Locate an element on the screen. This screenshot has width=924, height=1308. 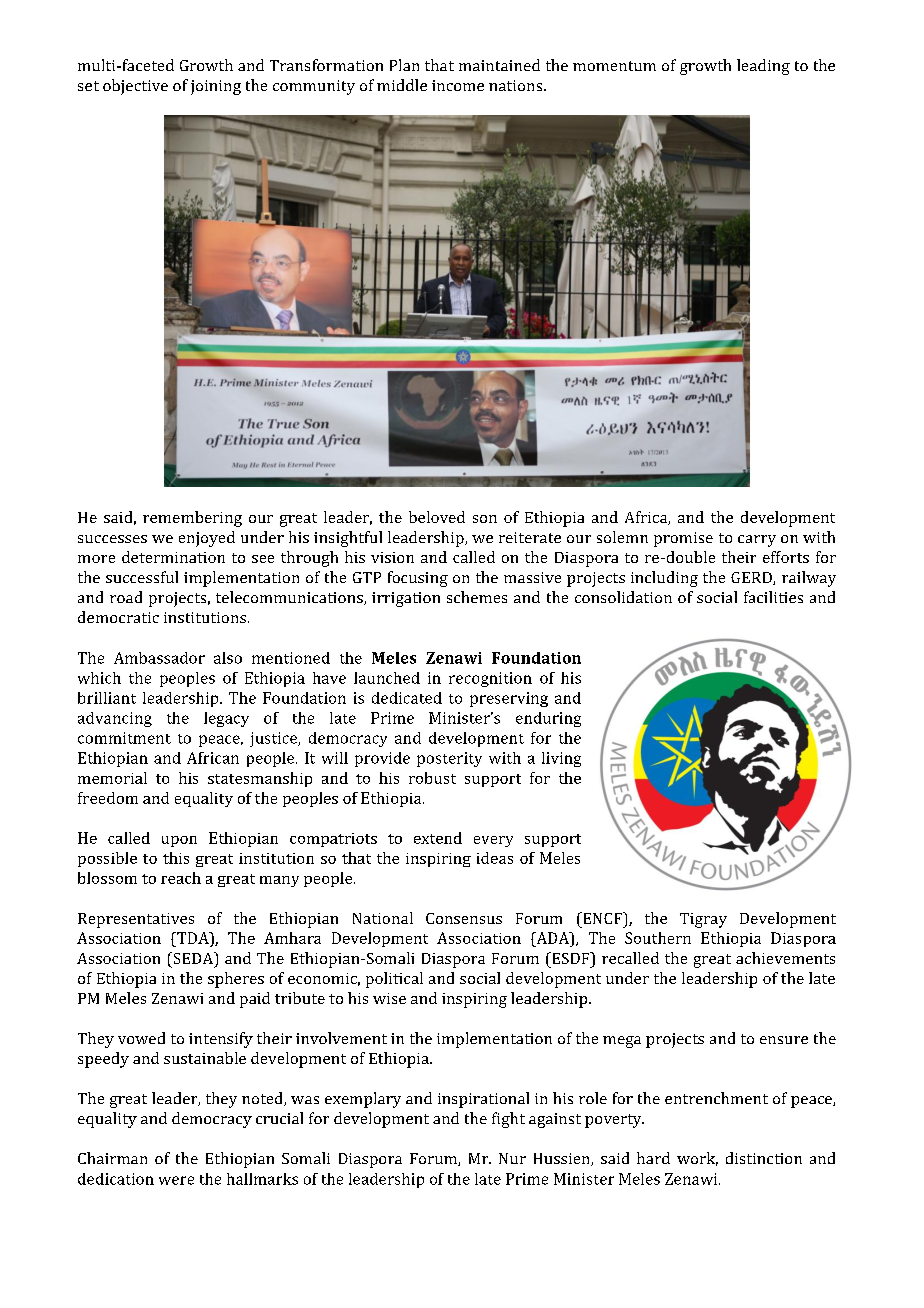
robust is located at coordinates (432, 778).
